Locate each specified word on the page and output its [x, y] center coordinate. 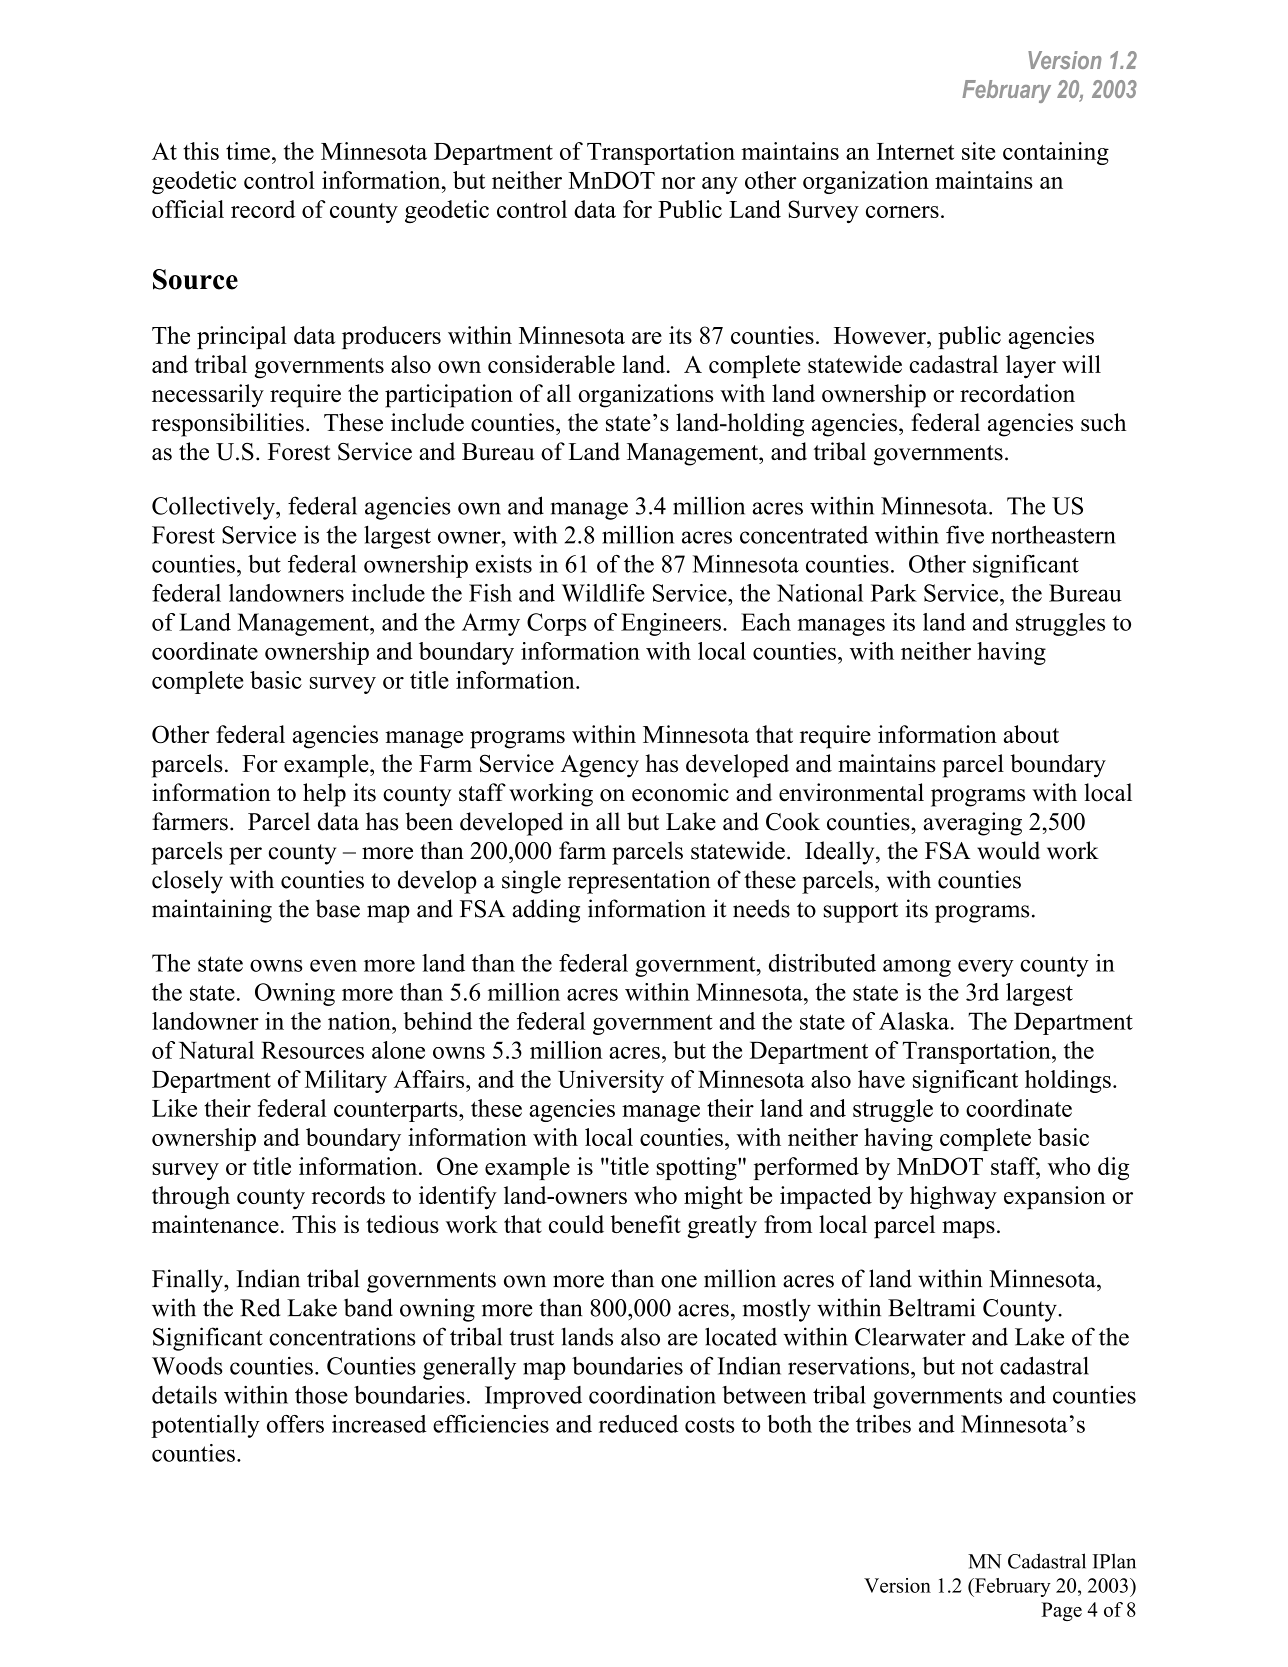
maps [968, 1230]
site [978, 151]
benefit [645, 1224]
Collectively [214, 508]
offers [295, 1424]
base [338, 908]
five [965, 534]
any [720, 185]
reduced [638, 1424]
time [248, 151]
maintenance [215, 1224]
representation [639, 882]
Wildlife [603, 593]
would [1008, 850]
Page [1061, 1611]
